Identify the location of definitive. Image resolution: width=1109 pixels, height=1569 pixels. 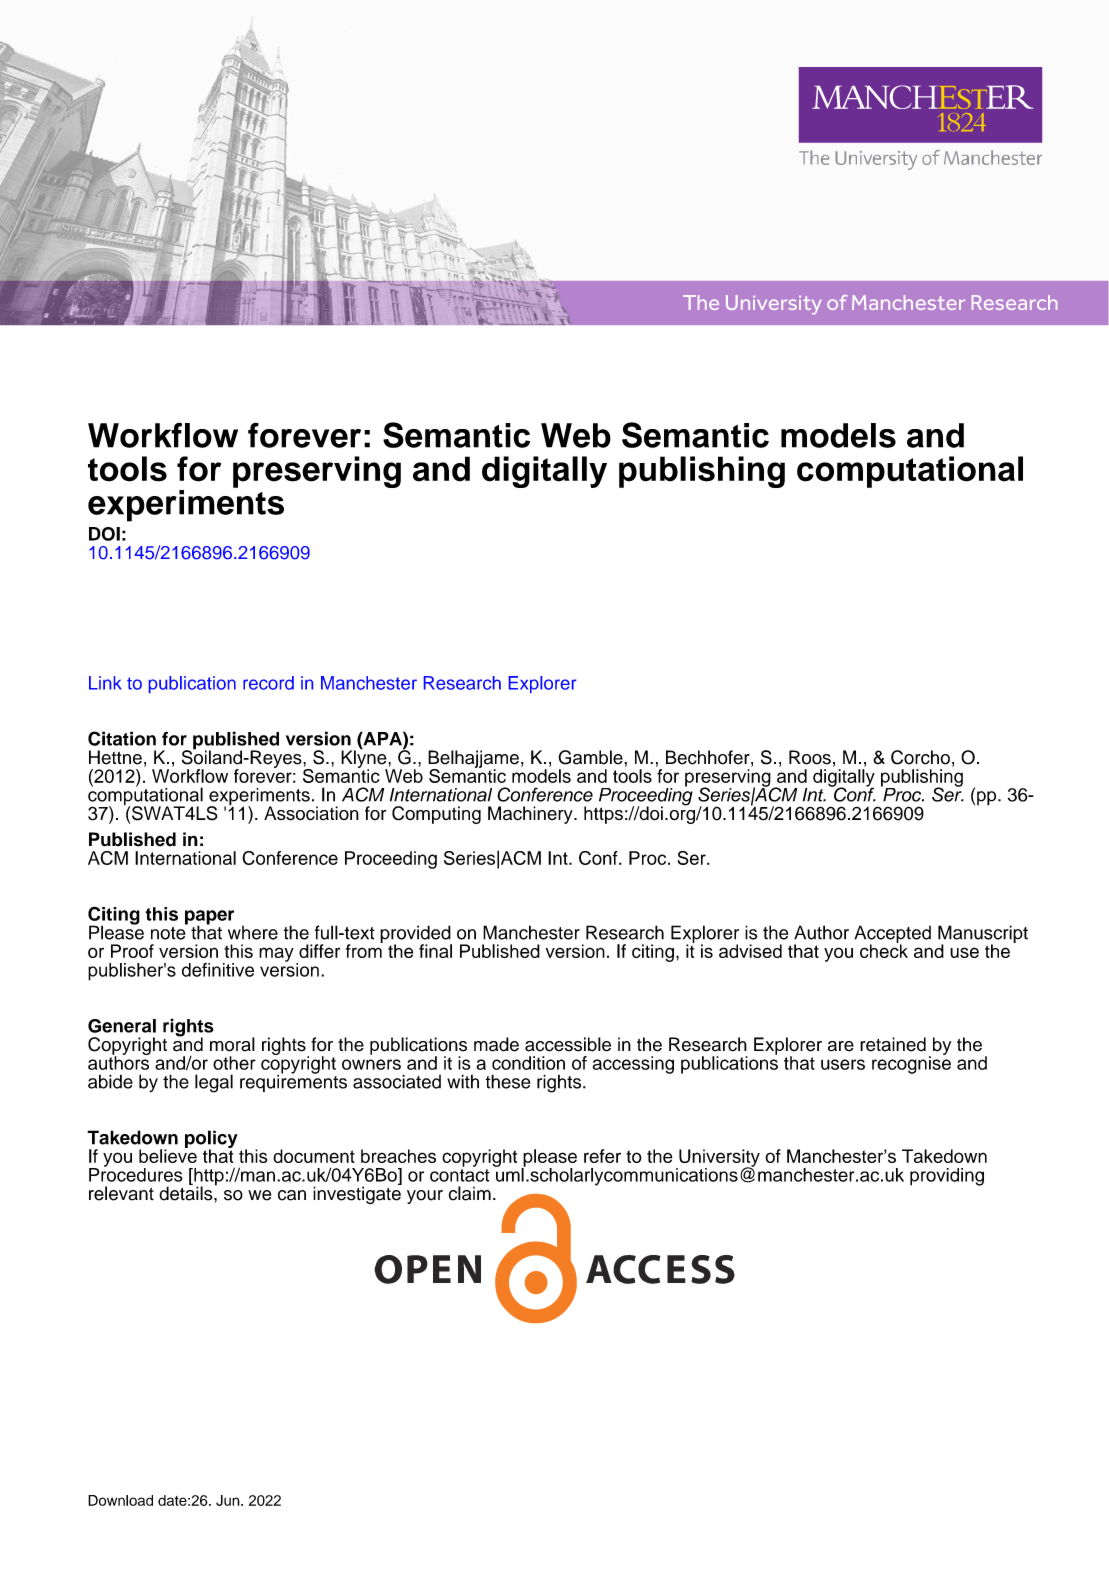
(218, 970).
